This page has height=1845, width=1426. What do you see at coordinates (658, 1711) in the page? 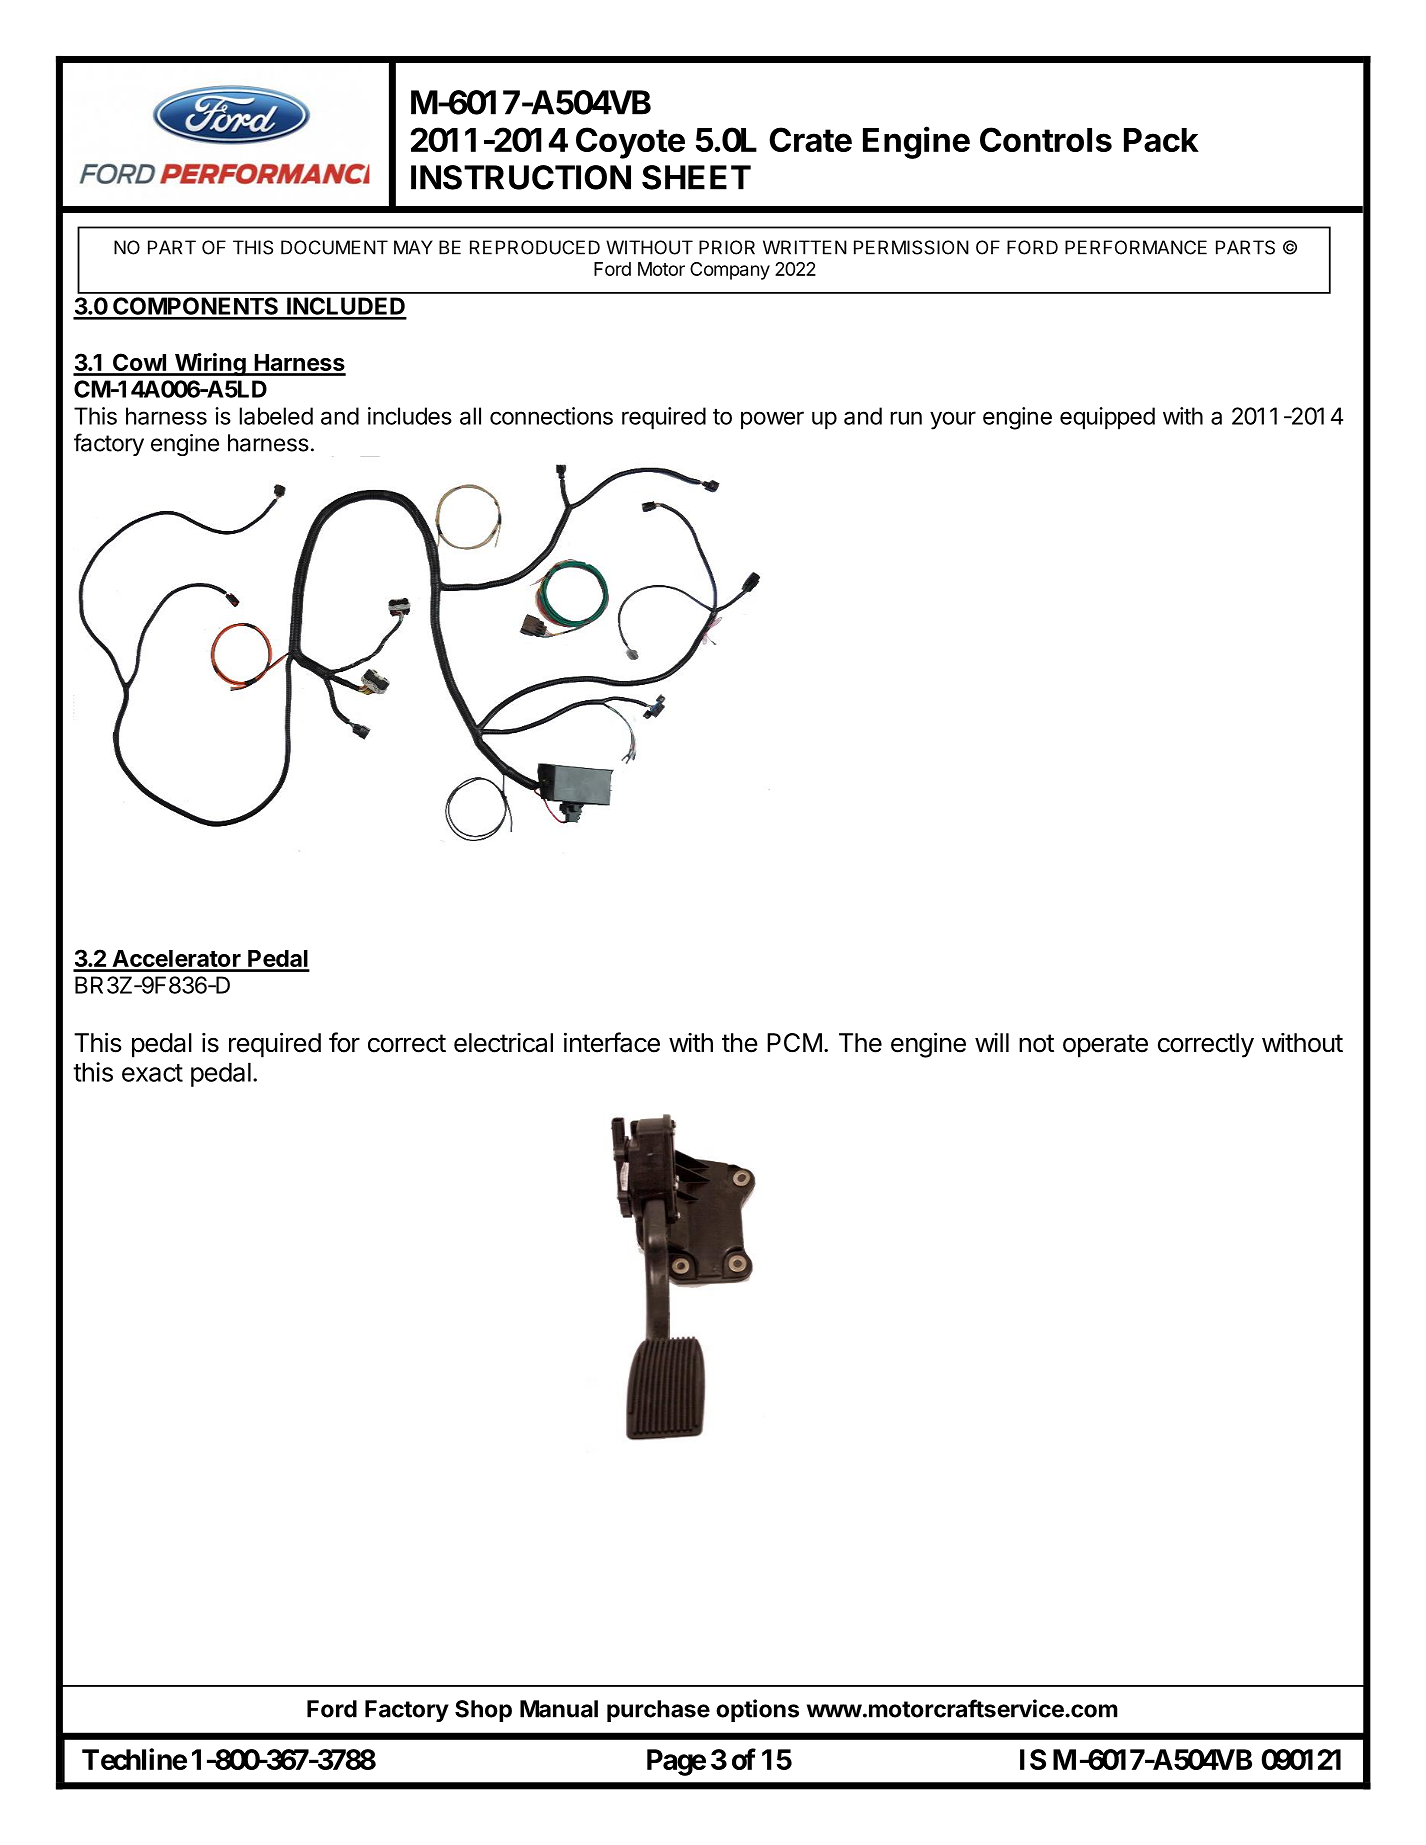
I see `purchase` at bounding box center [658, 1711].
